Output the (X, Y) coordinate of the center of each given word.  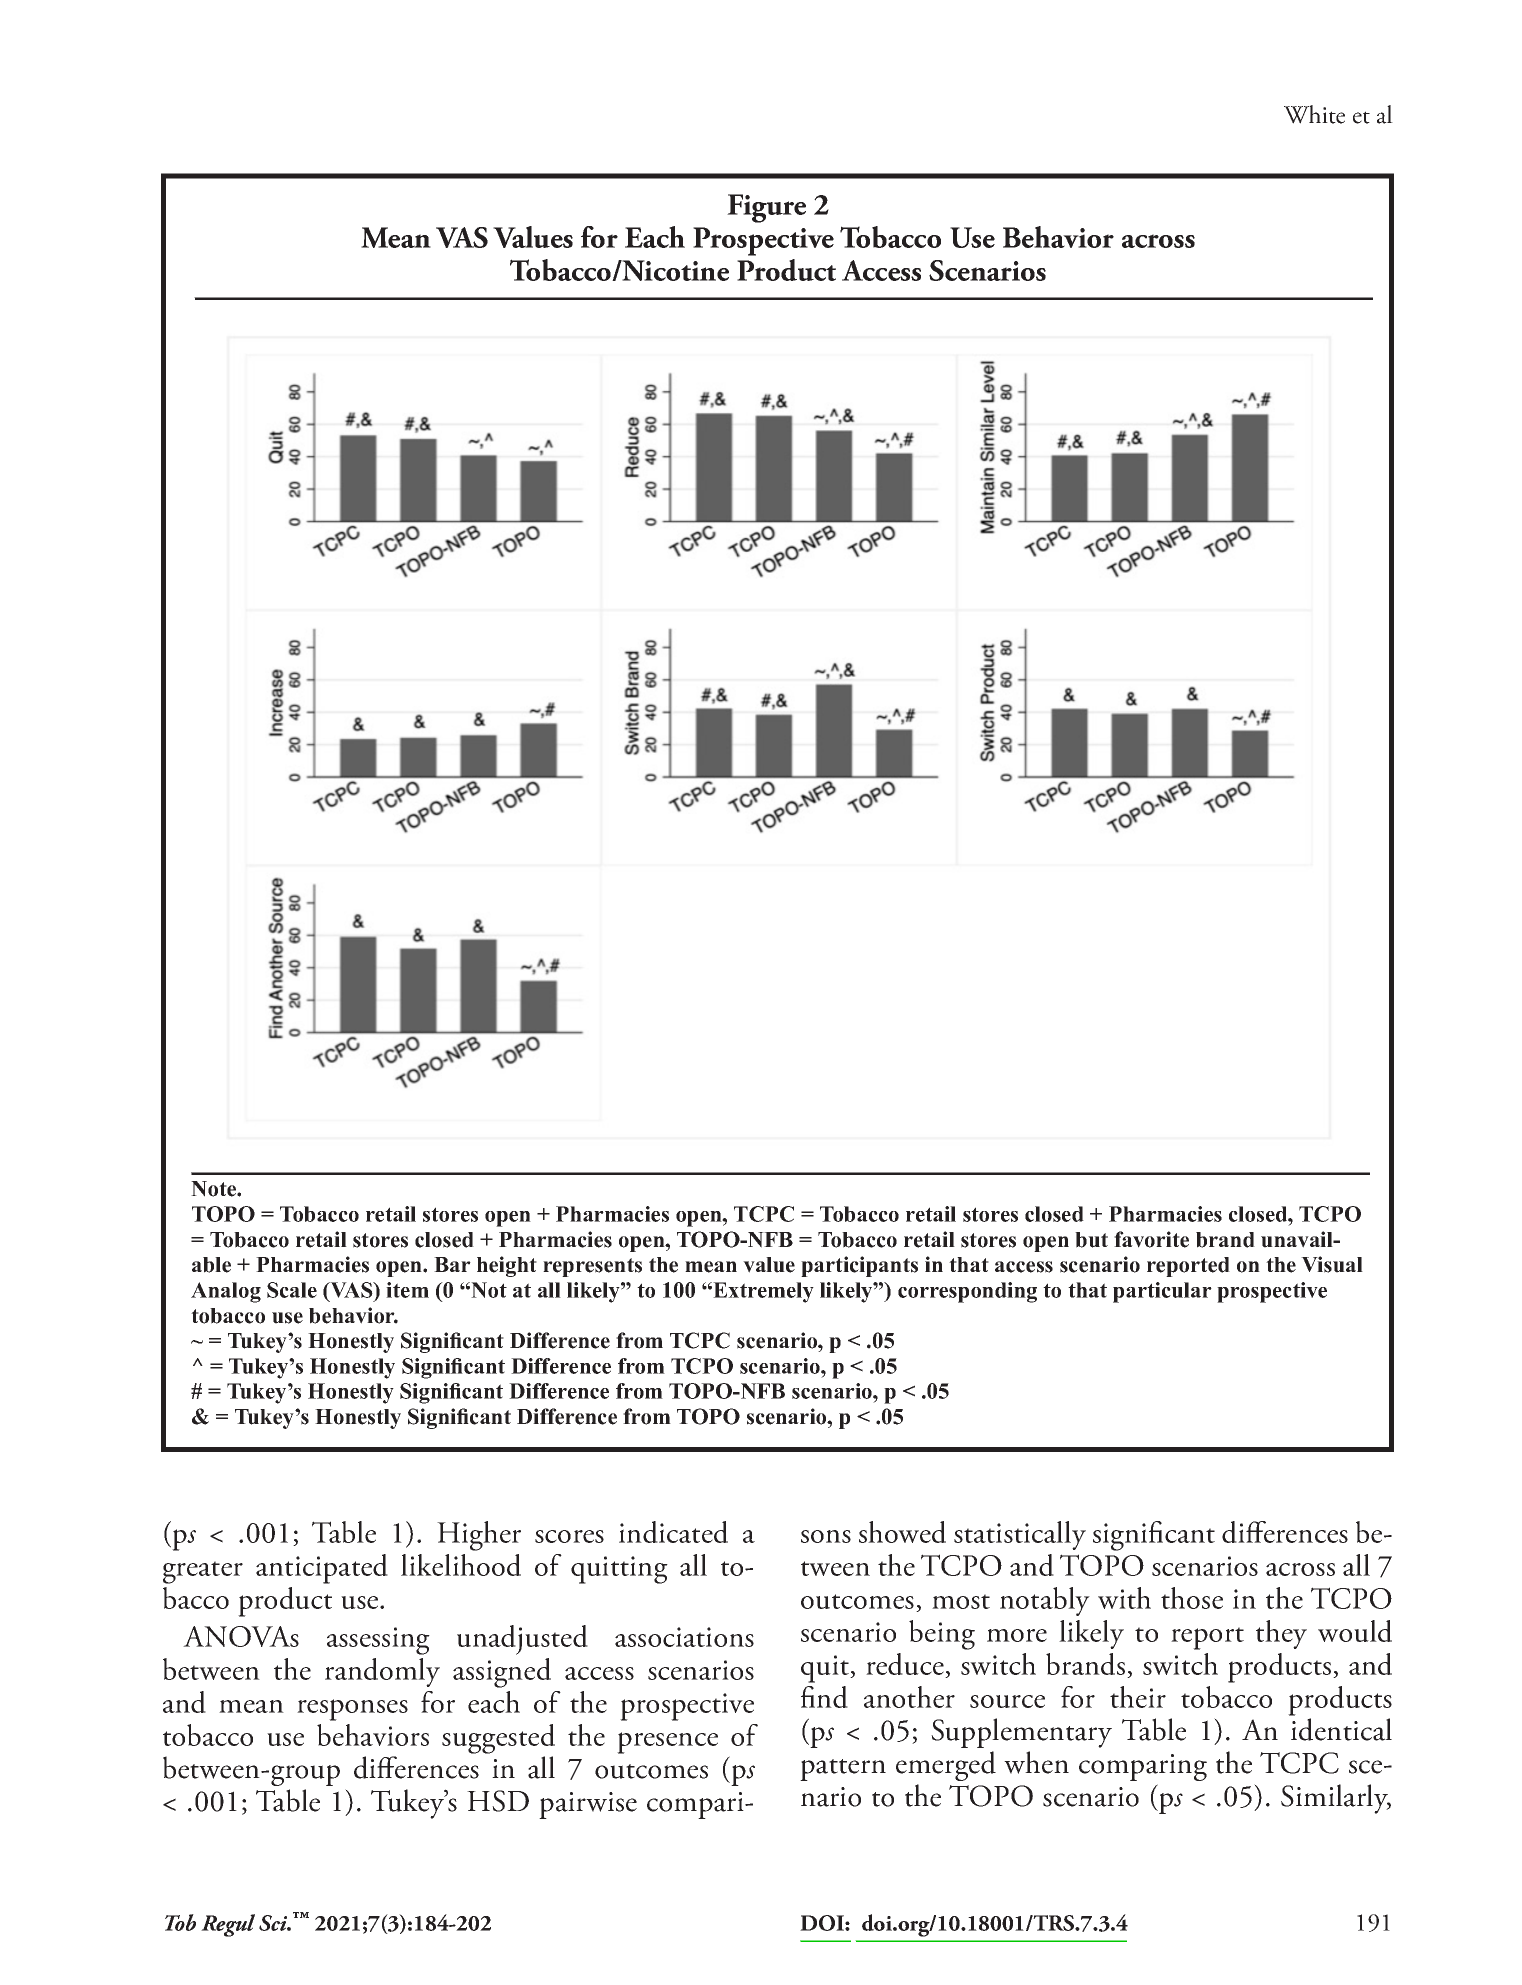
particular (1162, 1292)
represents (592, 1267)
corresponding (967, 1292)
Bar (452, 1264)
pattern (843, 1770)
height (507, 1266)
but (1091, 1240)
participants (859, 1266)
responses (352, 1710)
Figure (766, 208)
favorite (1151, 1239)
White (1314, 114)
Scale (292, 1290)
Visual (1332, 1264)
